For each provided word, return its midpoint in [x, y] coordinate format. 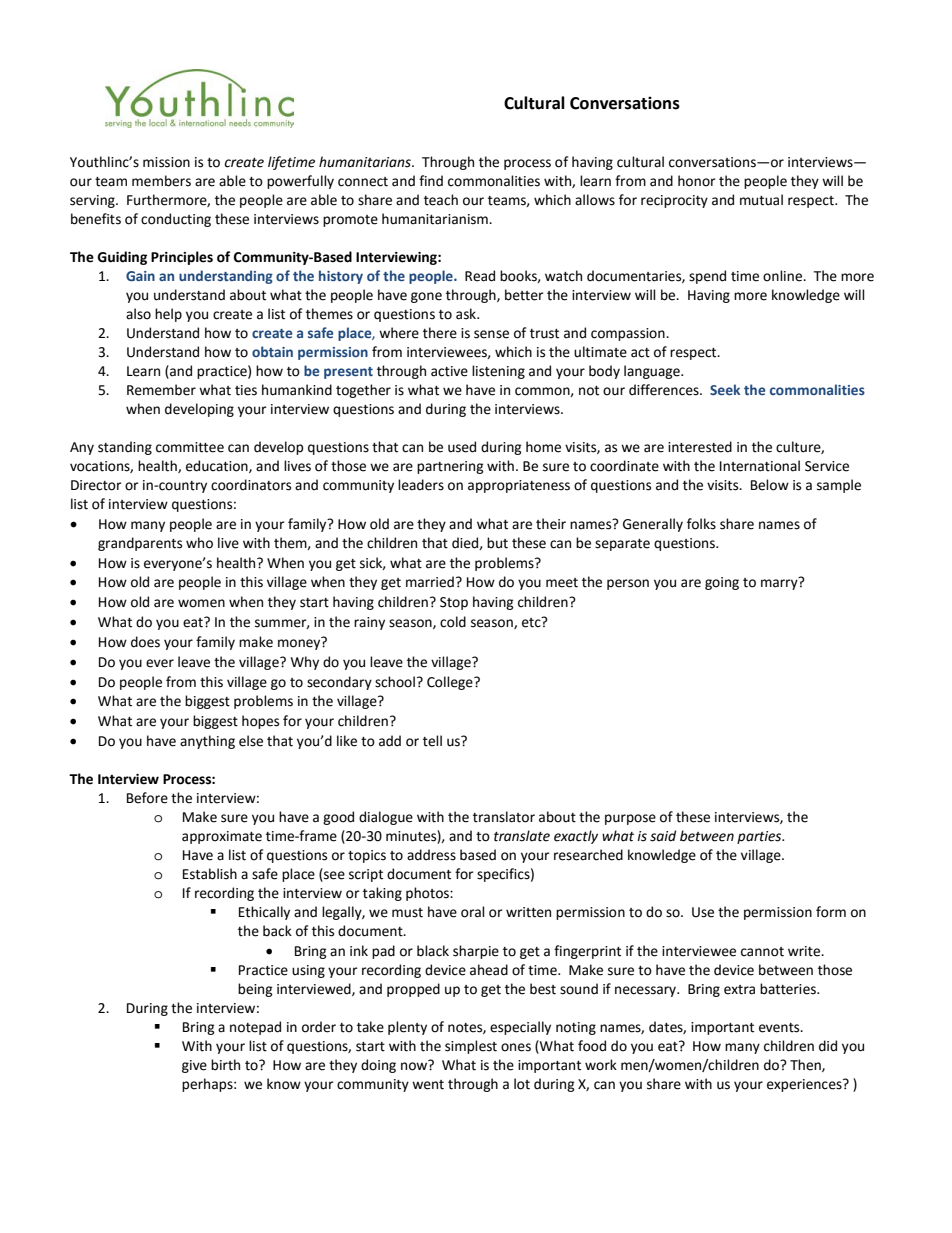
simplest [471, 1047]
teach [441, 200]
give [194, 1066]
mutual [761, 200]
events [780, 1028]
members [161, 181]
